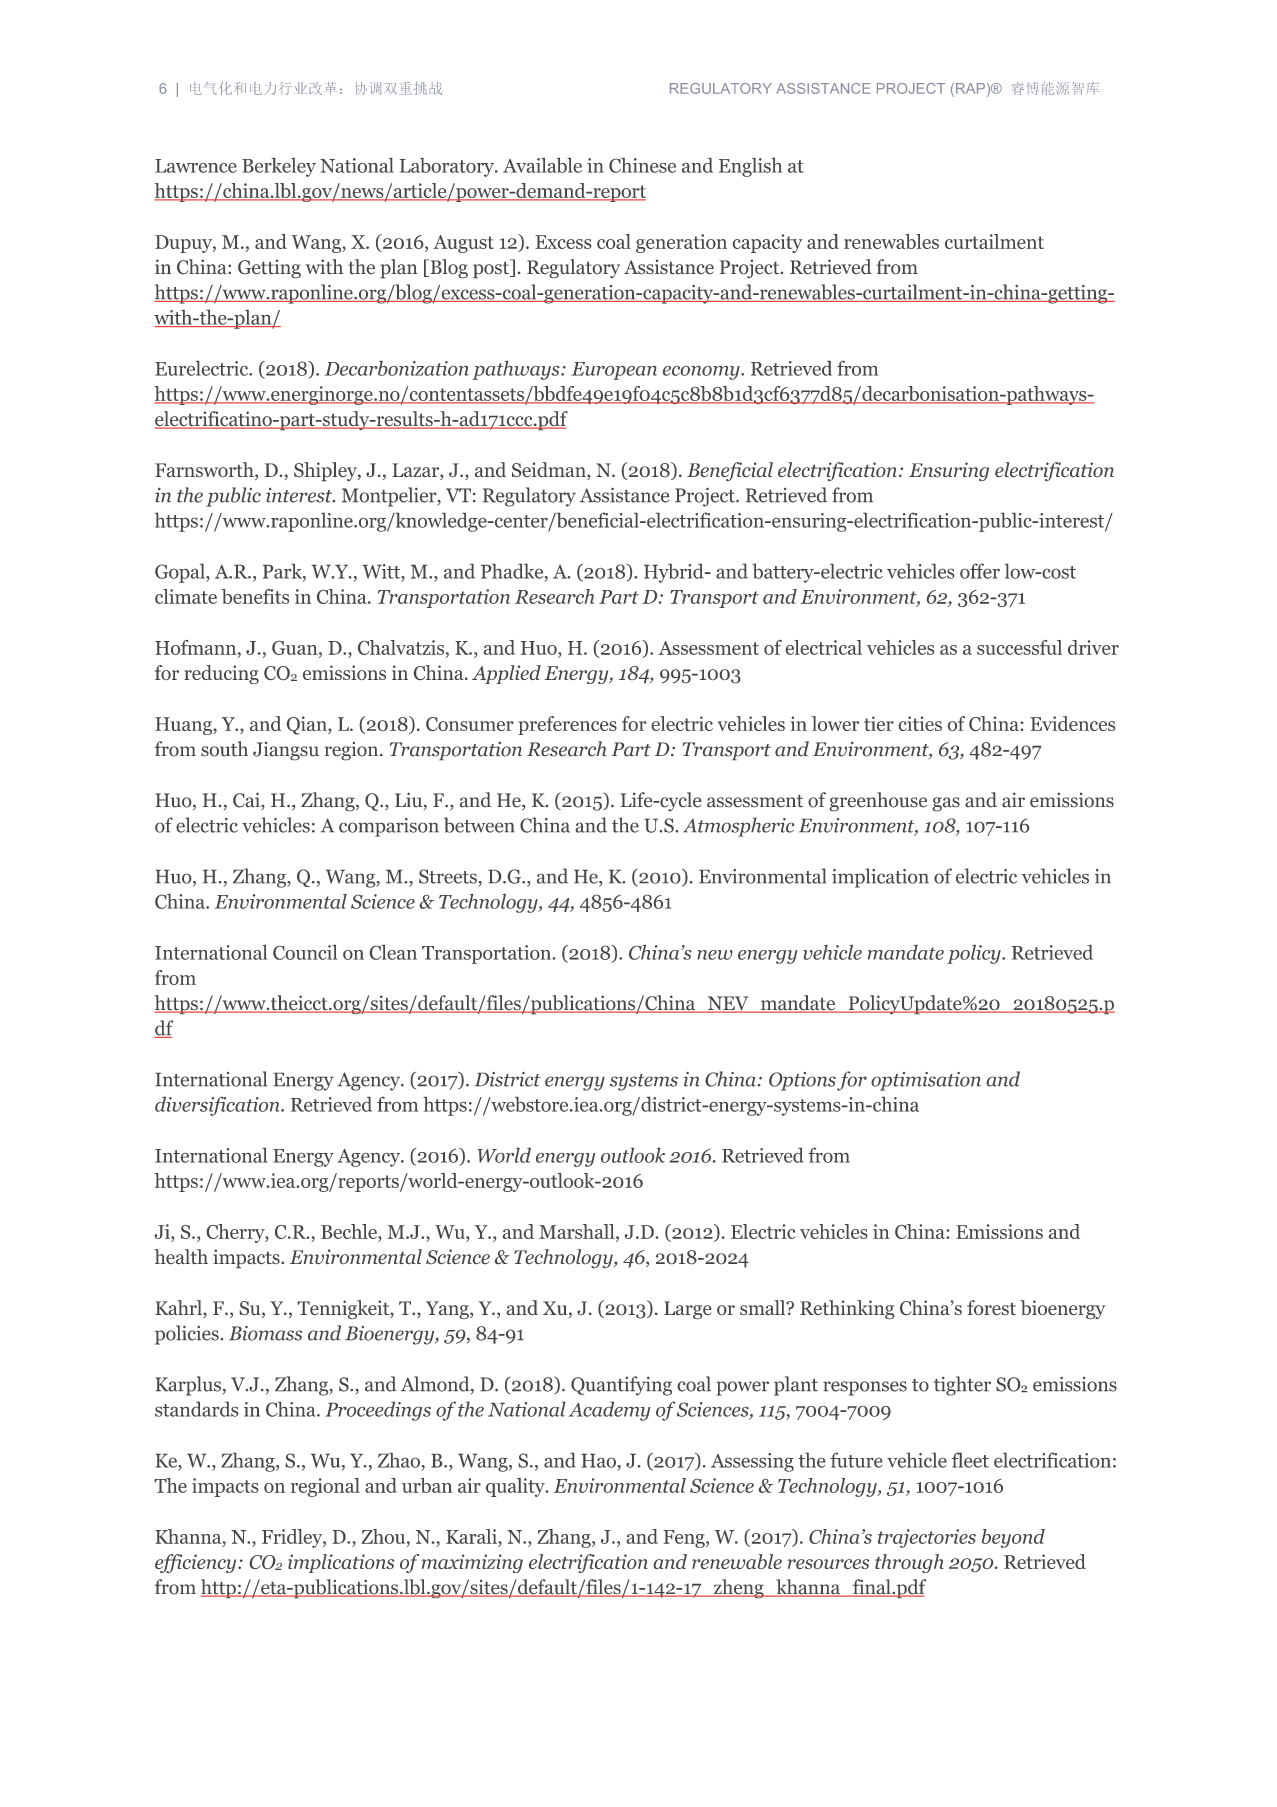 This screenshot has width=1277, height=1807. What do you see at coordinates (567, 725) in the screenshot?
I see `preferences` at bounding box center [567, 725].
